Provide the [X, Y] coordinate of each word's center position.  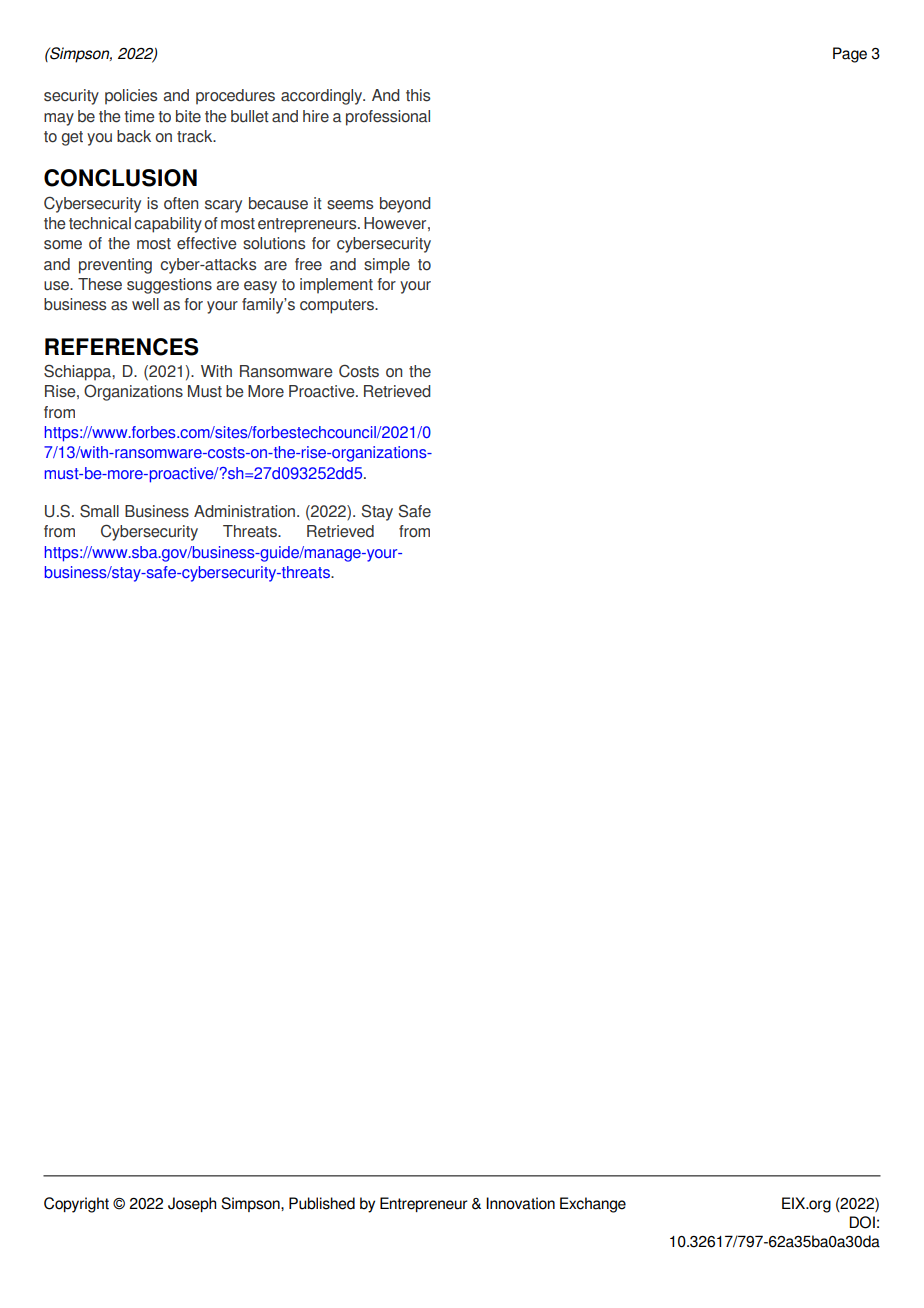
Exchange [593, 1205]
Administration [244, 511]
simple [387, 266]
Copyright [76, 1205]
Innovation [520, 1203]
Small [99, 511]
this [418, 95]
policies [131, 97]
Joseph [192, 1204]
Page [850, 55]
